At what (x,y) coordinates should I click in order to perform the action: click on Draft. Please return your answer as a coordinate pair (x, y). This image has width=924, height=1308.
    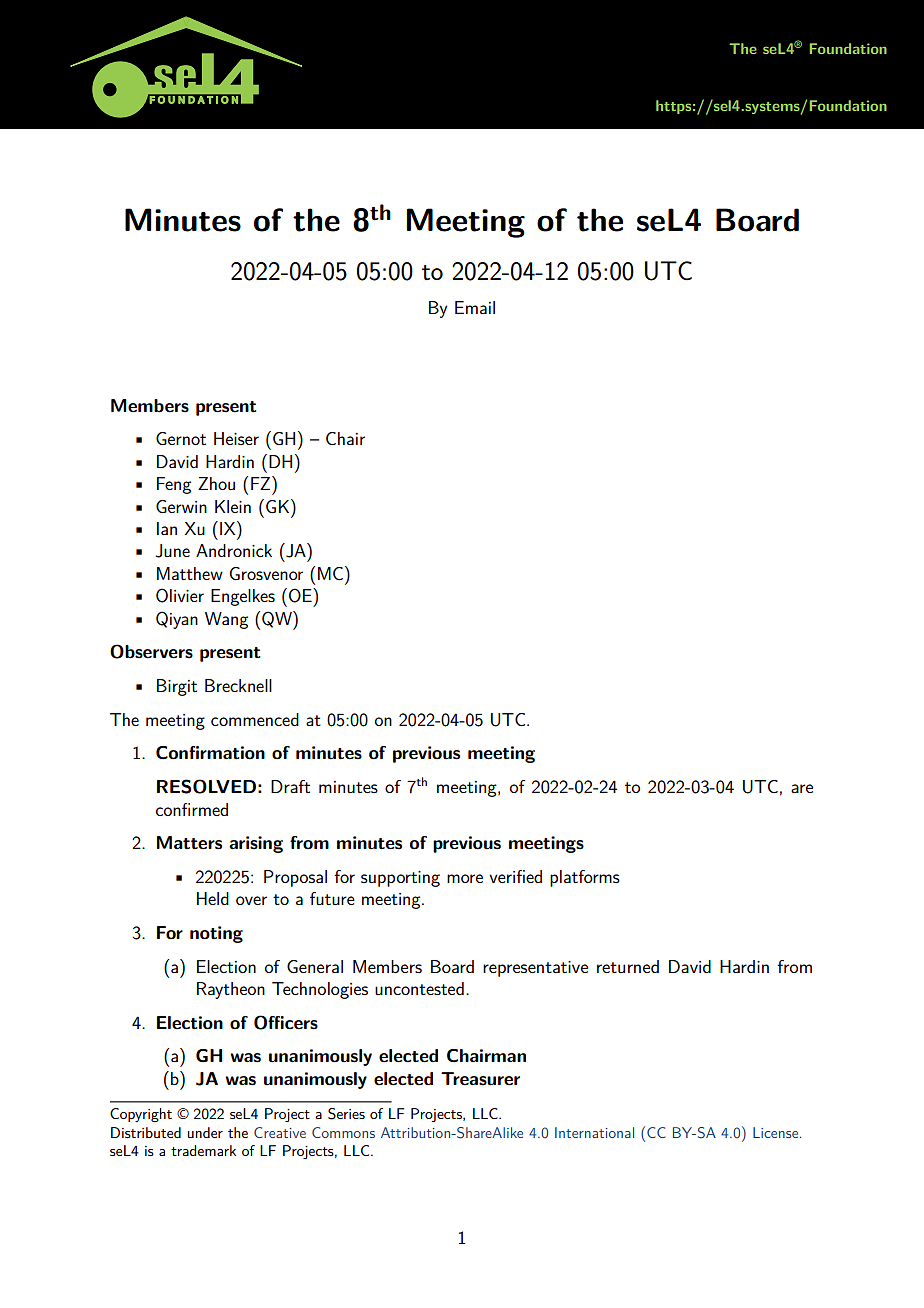
    Looking at the image, I should click on (290, 786).
